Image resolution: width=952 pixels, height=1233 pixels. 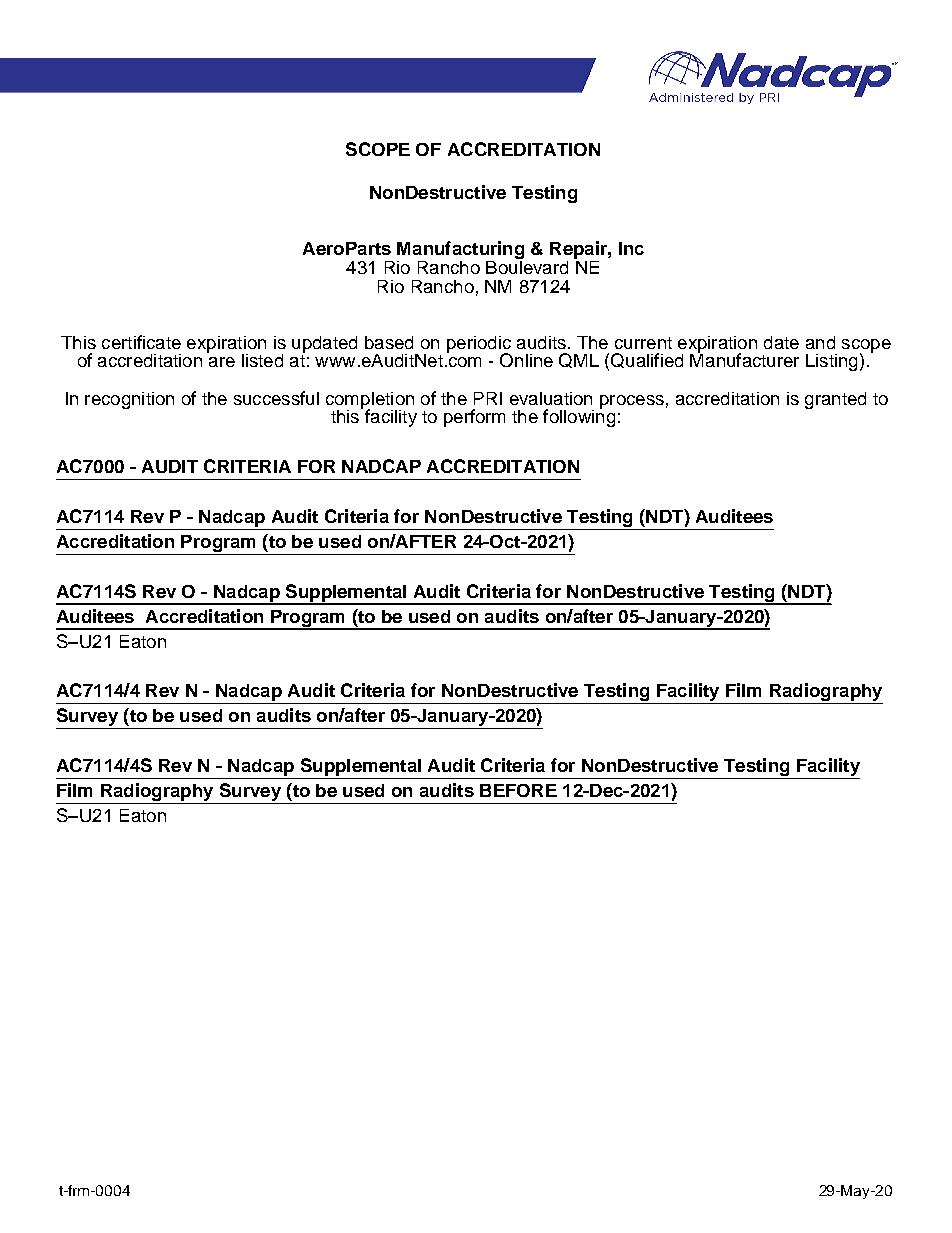 I want to click on Inc, so click(x=631, y=248).
